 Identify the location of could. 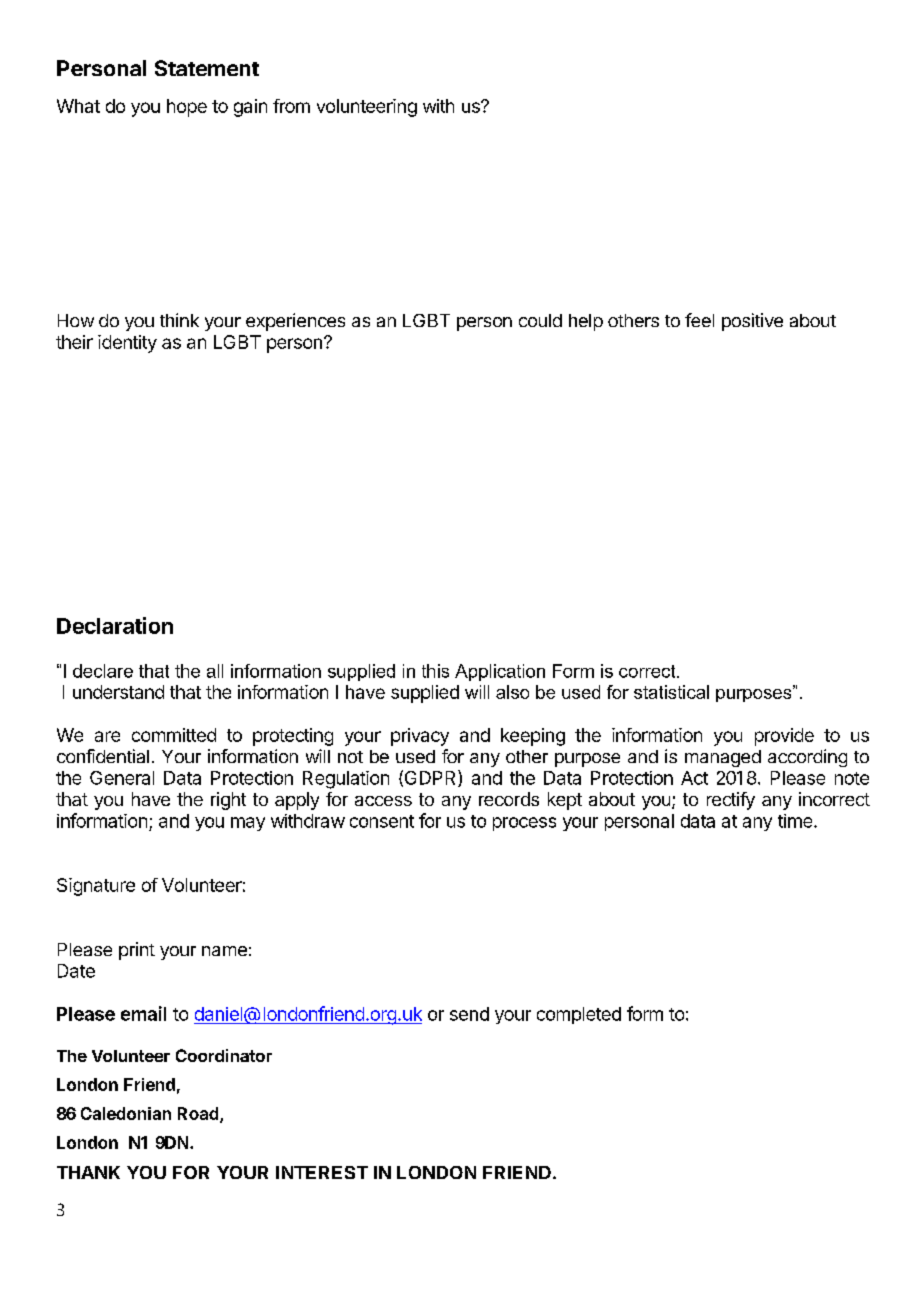
(540, 320).
